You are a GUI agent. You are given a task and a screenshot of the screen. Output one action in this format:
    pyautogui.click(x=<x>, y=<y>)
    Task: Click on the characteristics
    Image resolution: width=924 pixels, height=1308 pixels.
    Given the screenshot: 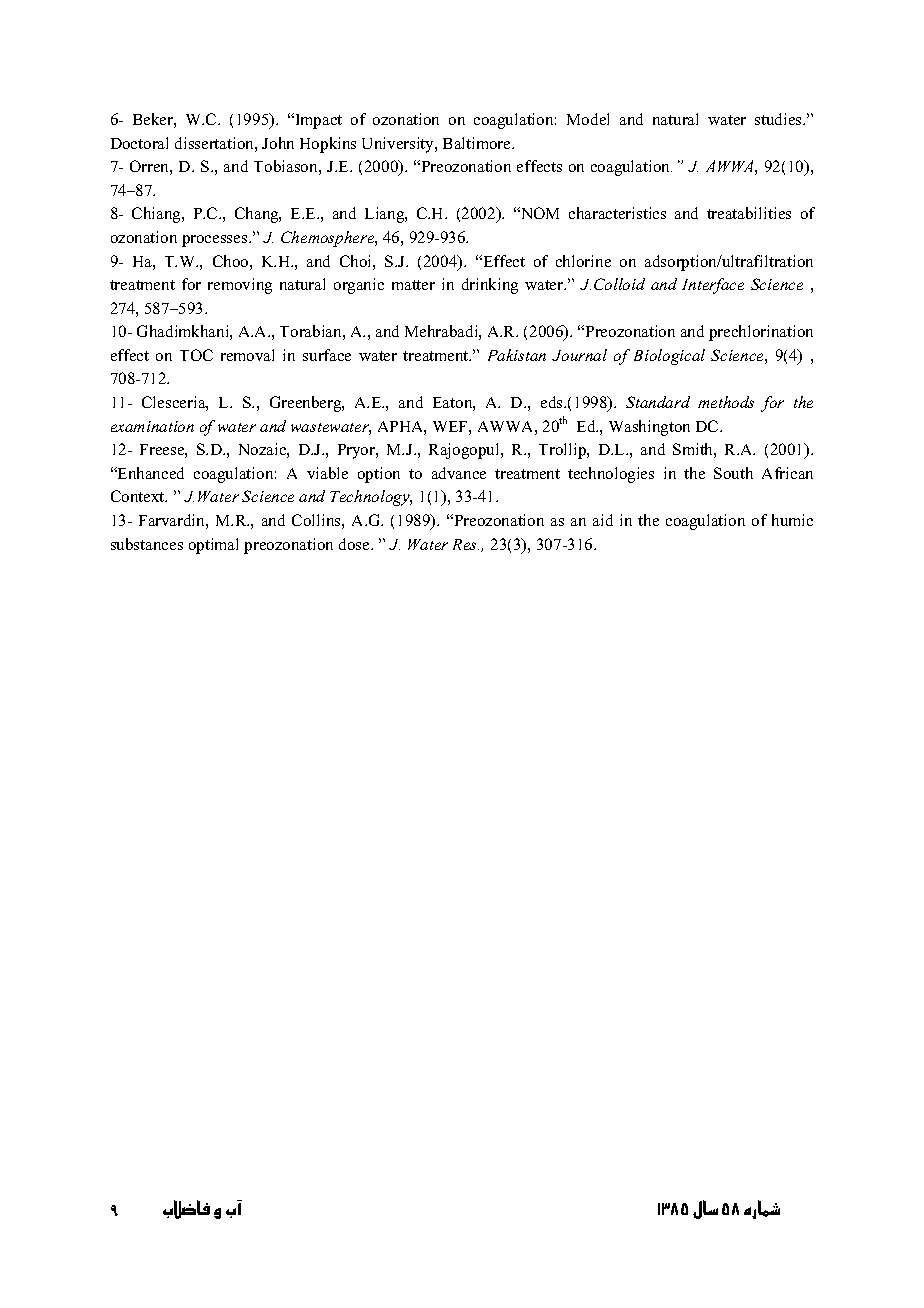 What is the action you would take?
    pyautogui.click(x=617, y=213)
